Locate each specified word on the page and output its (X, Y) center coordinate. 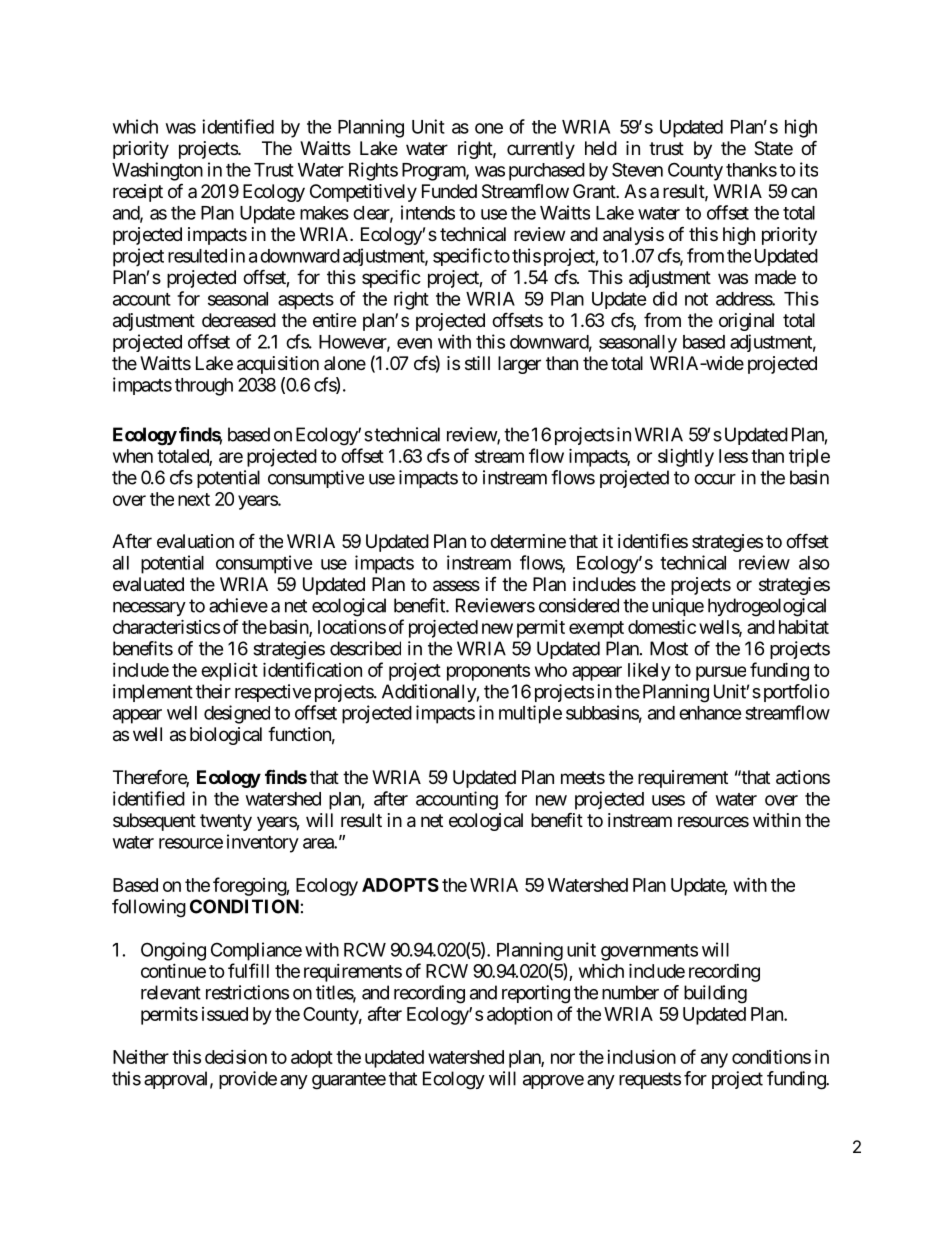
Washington (157, 171)
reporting (536, 994)
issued (225, 1014)
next (194, 499)
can (804, 193)
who (551, 670)
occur (715, 479)
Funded (449, 191)
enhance (710, 713)
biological (226, 736)
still (477, 363)
